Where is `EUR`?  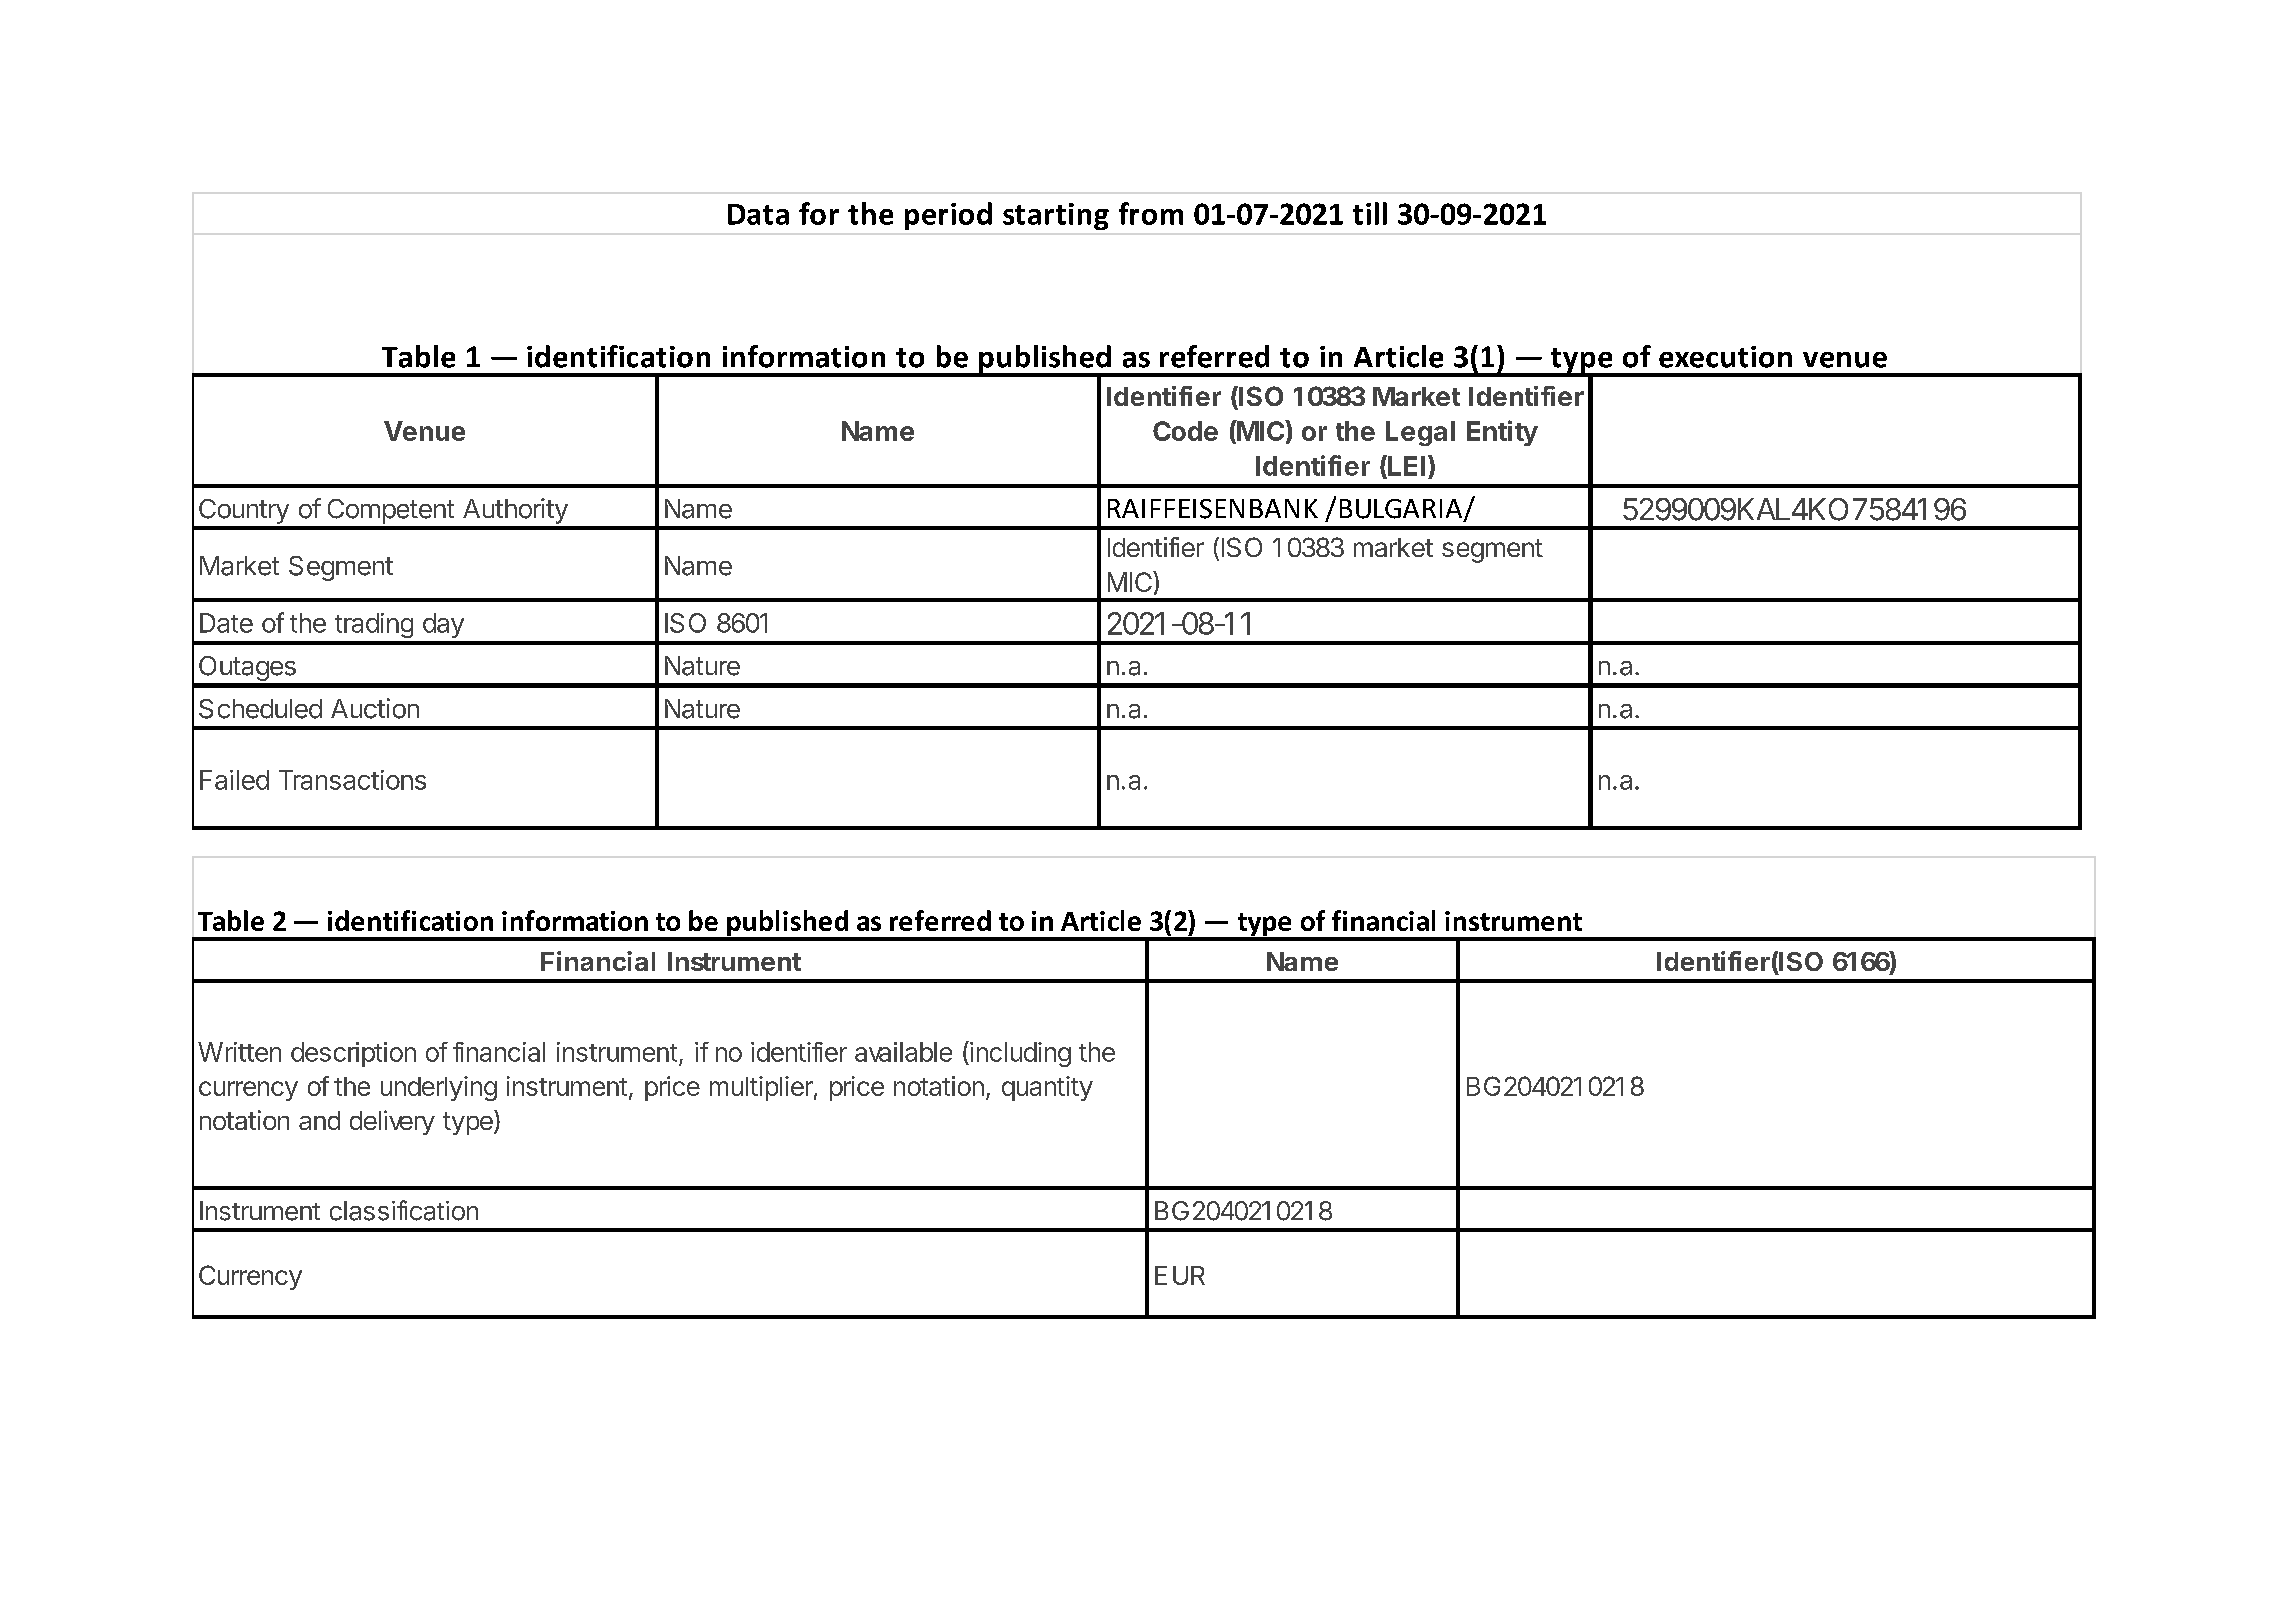
EUR is located at coordinates (1180, 1275).
